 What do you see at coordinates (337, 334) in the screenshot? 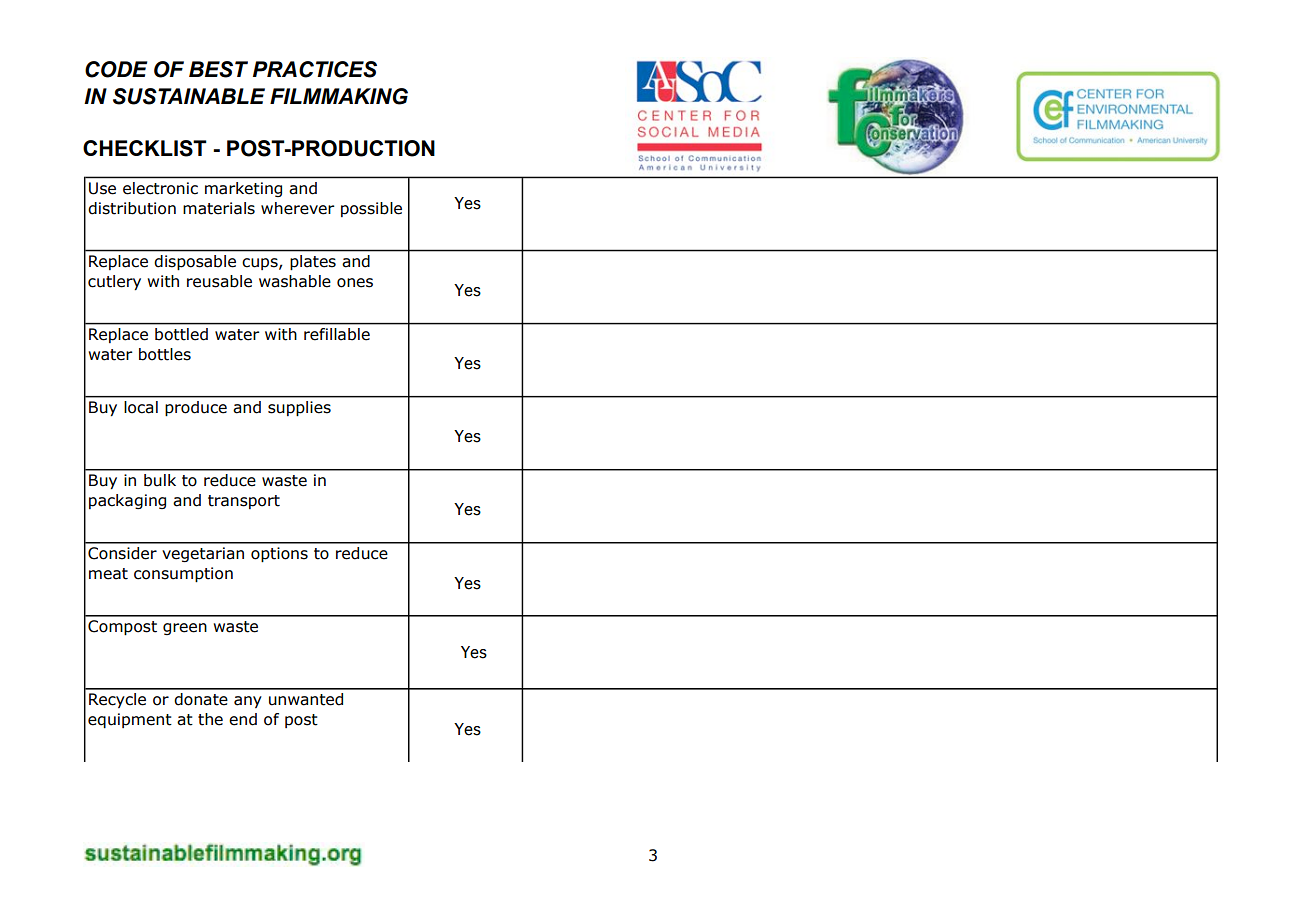
I see `refillable` at bounding box center [337, 334].
